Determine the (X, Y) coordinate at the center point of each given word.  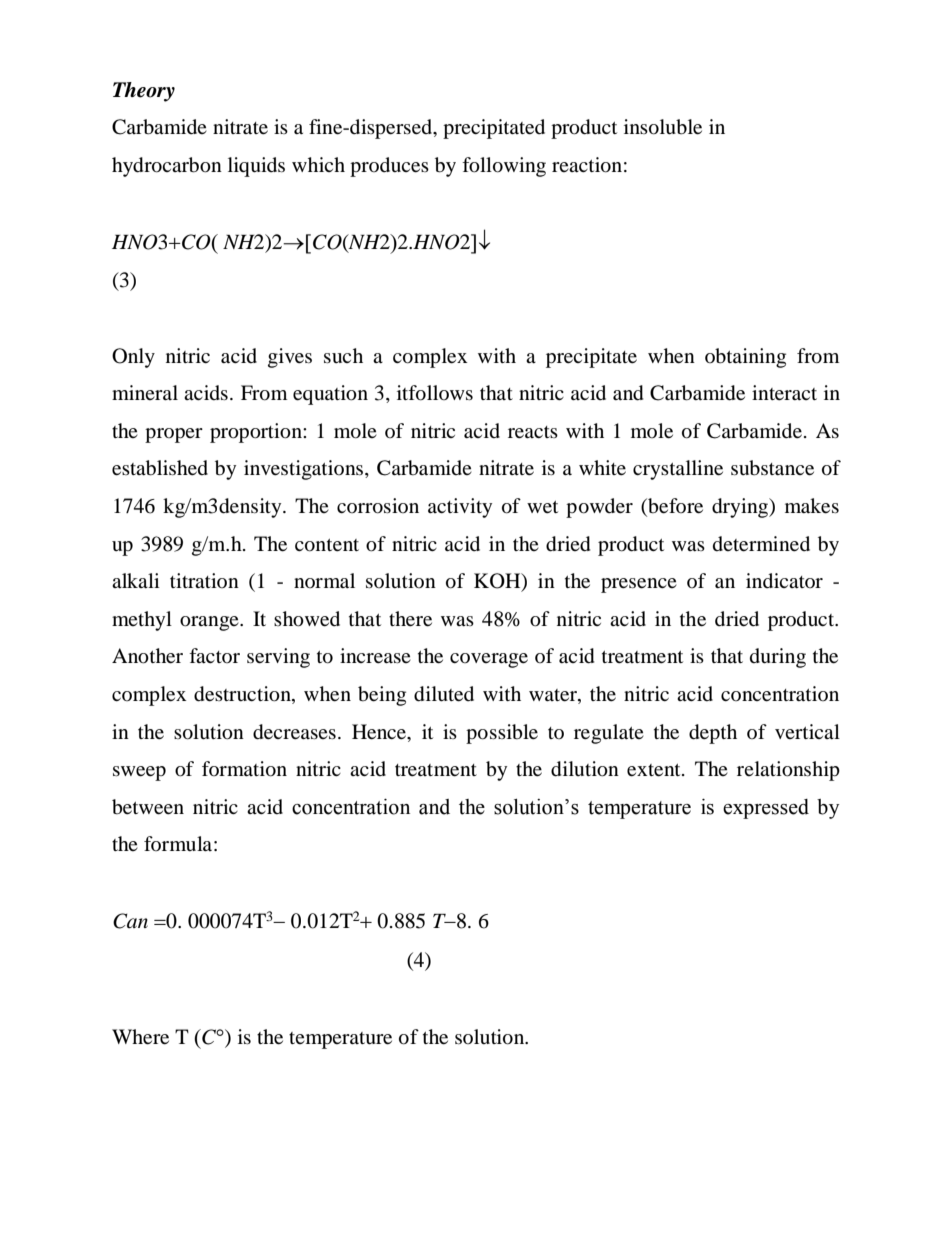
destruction (243, 694)
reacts (533, 432)
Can (130, 921)
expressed (766, 809)
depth (713, 734)
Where (140, 1037)
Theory (144, 92)
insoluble (663, 127)
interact (784, 393)
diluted (444, 694)
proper (174, 435)
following (504, 167)
